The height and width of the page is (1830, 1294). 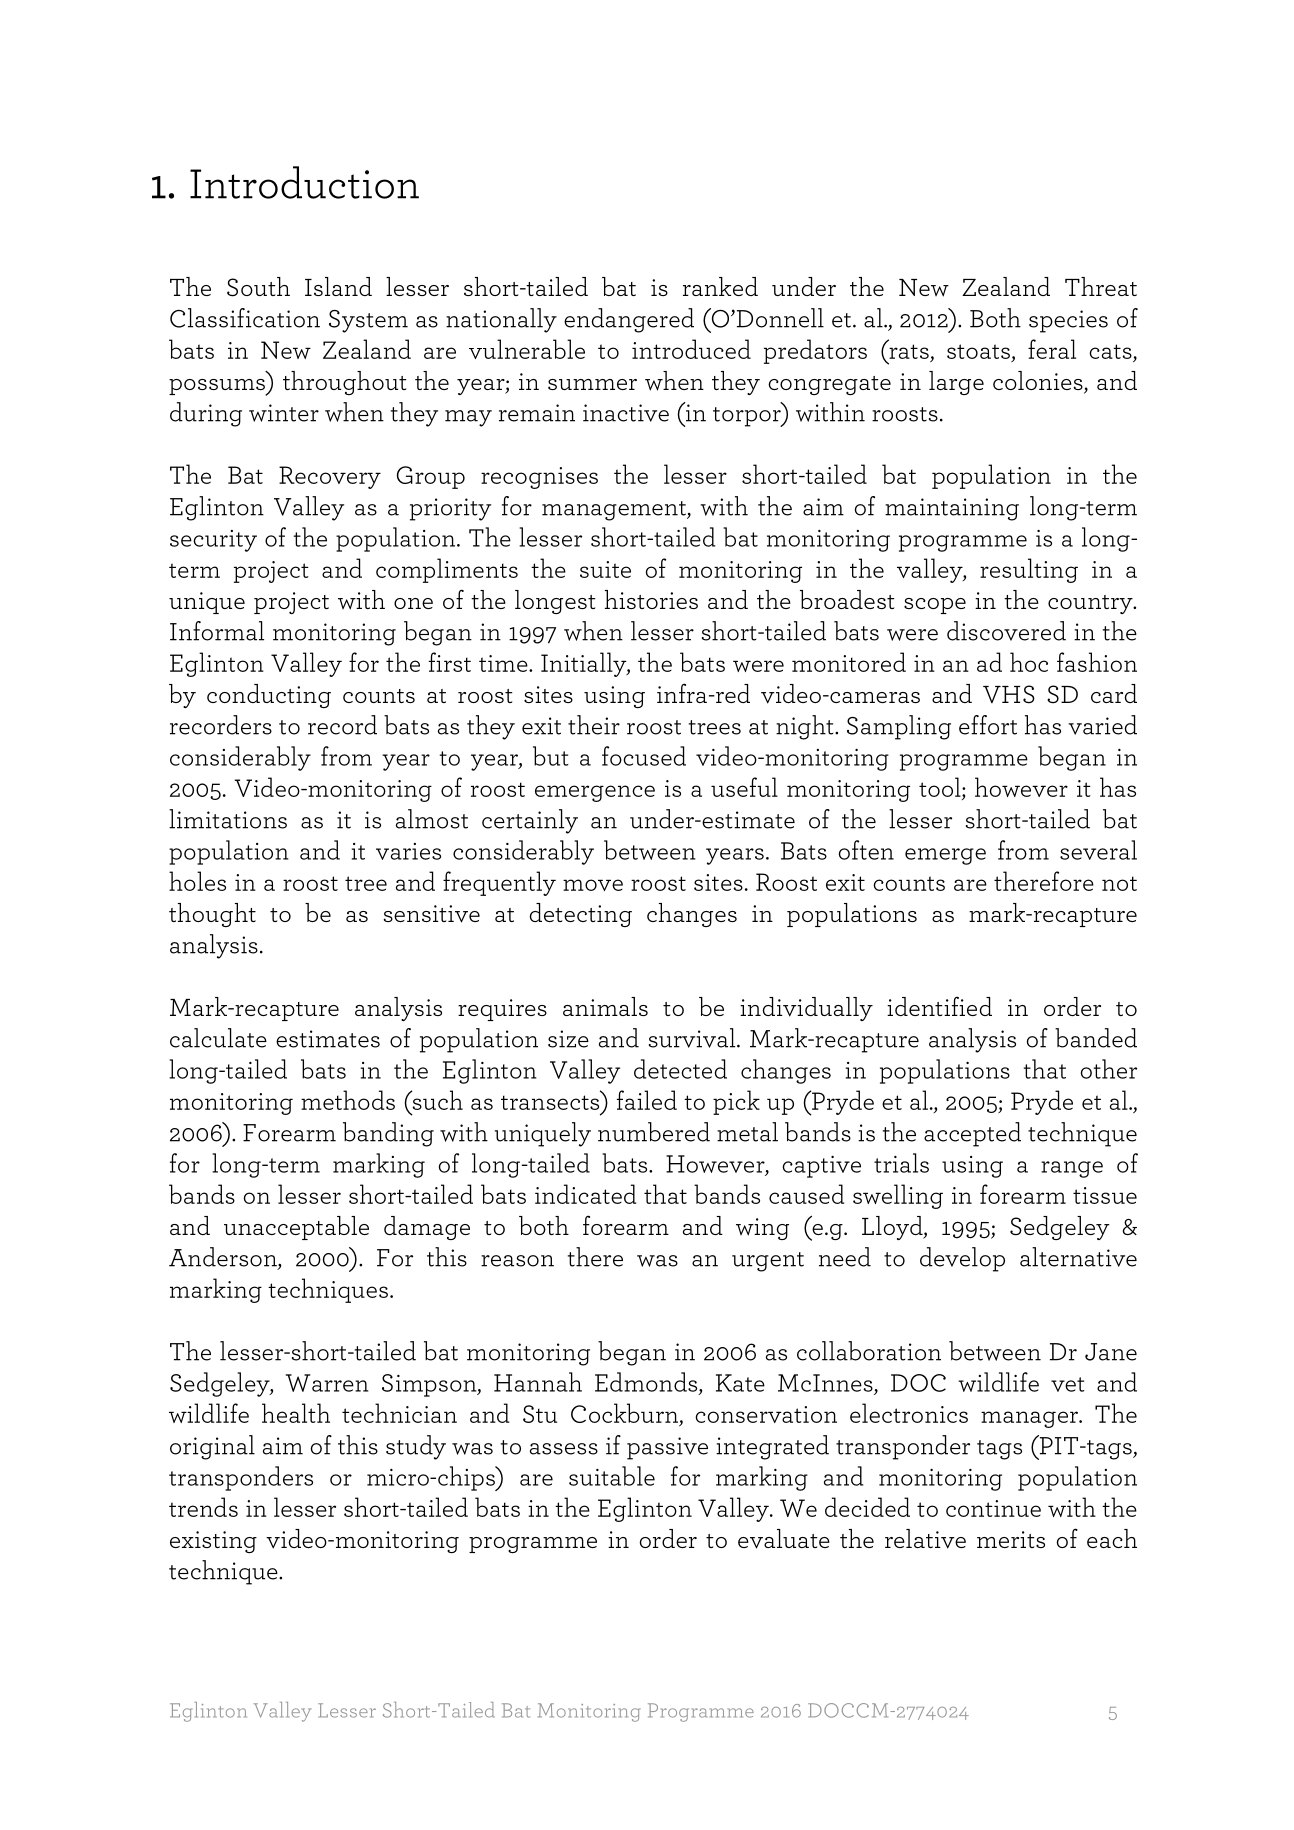 What do you see at coordinates (939, 1006) in the page?
I see `identified` at bounding box center [939, 1006].
